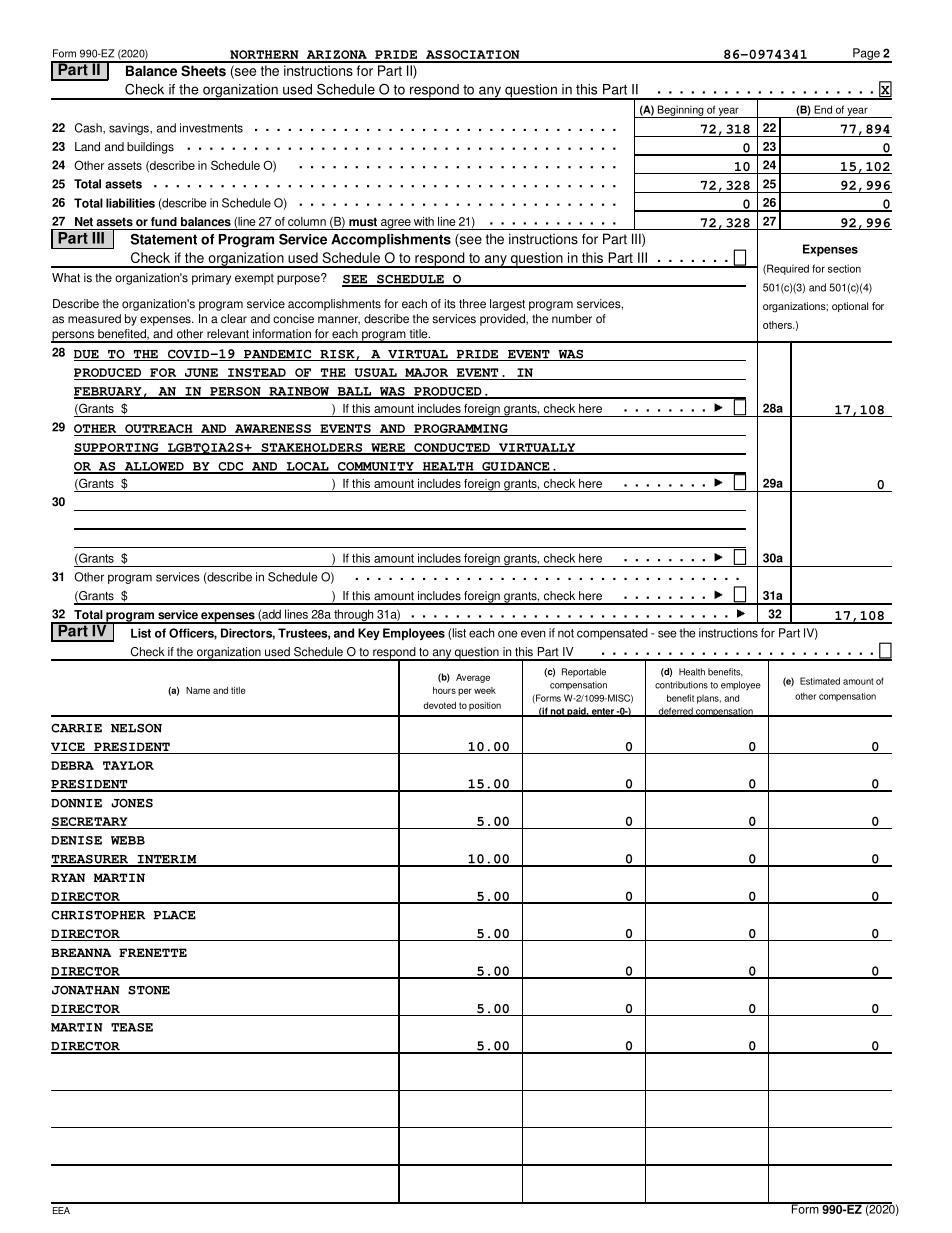 This image has width=952, height=1233. Describe the element at coordinates (850, 307) in the image. I see `optional` at that location.
